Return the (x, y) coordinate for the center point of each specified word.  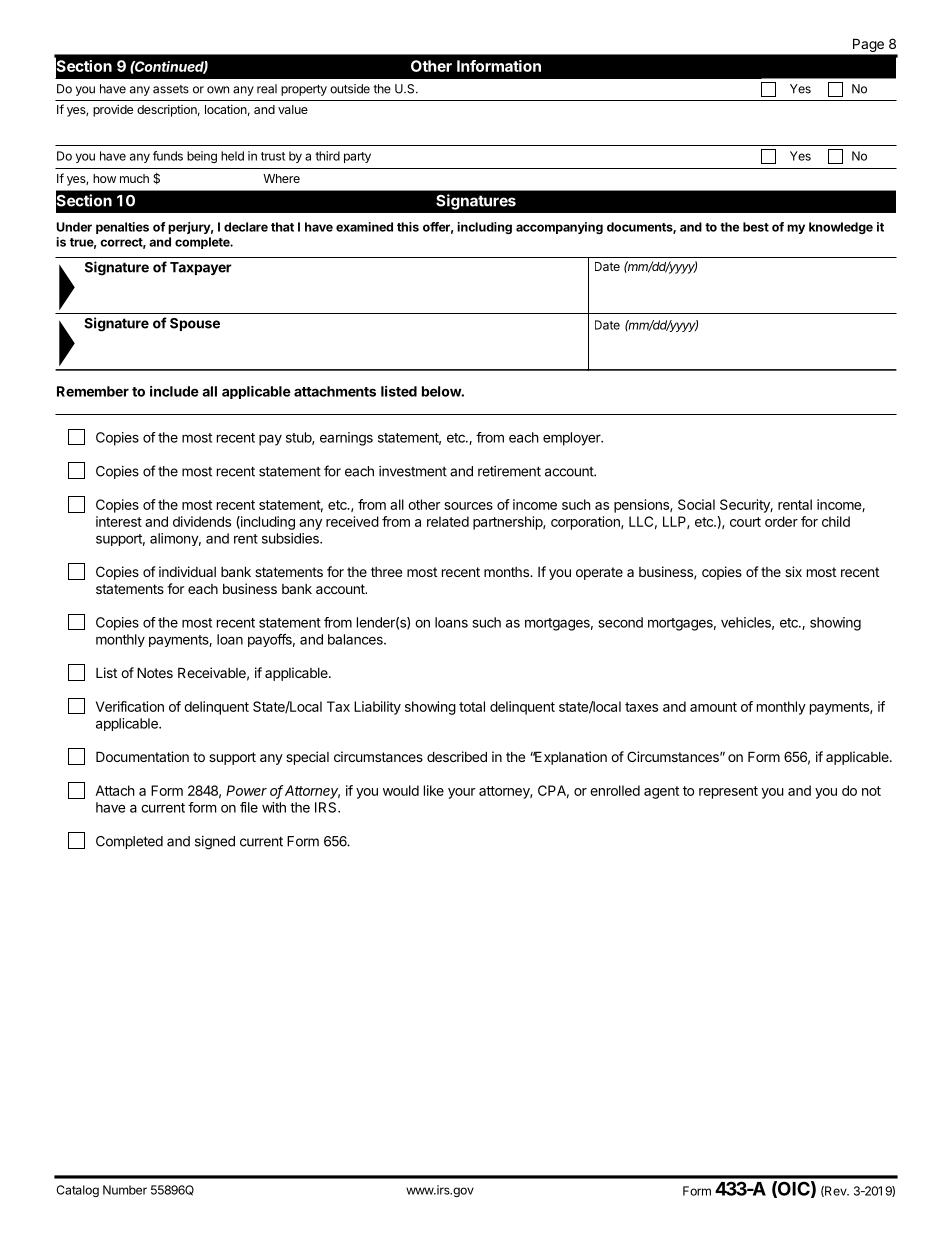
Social (696, 504)
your (462, 793)
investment (413, 471)
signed (215, 843)
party (357, 157)
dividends (202, 521)
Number (125, 1190)
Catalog (77, 1191)
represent (728, 792)
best (756, 227)
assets (171, 89)
